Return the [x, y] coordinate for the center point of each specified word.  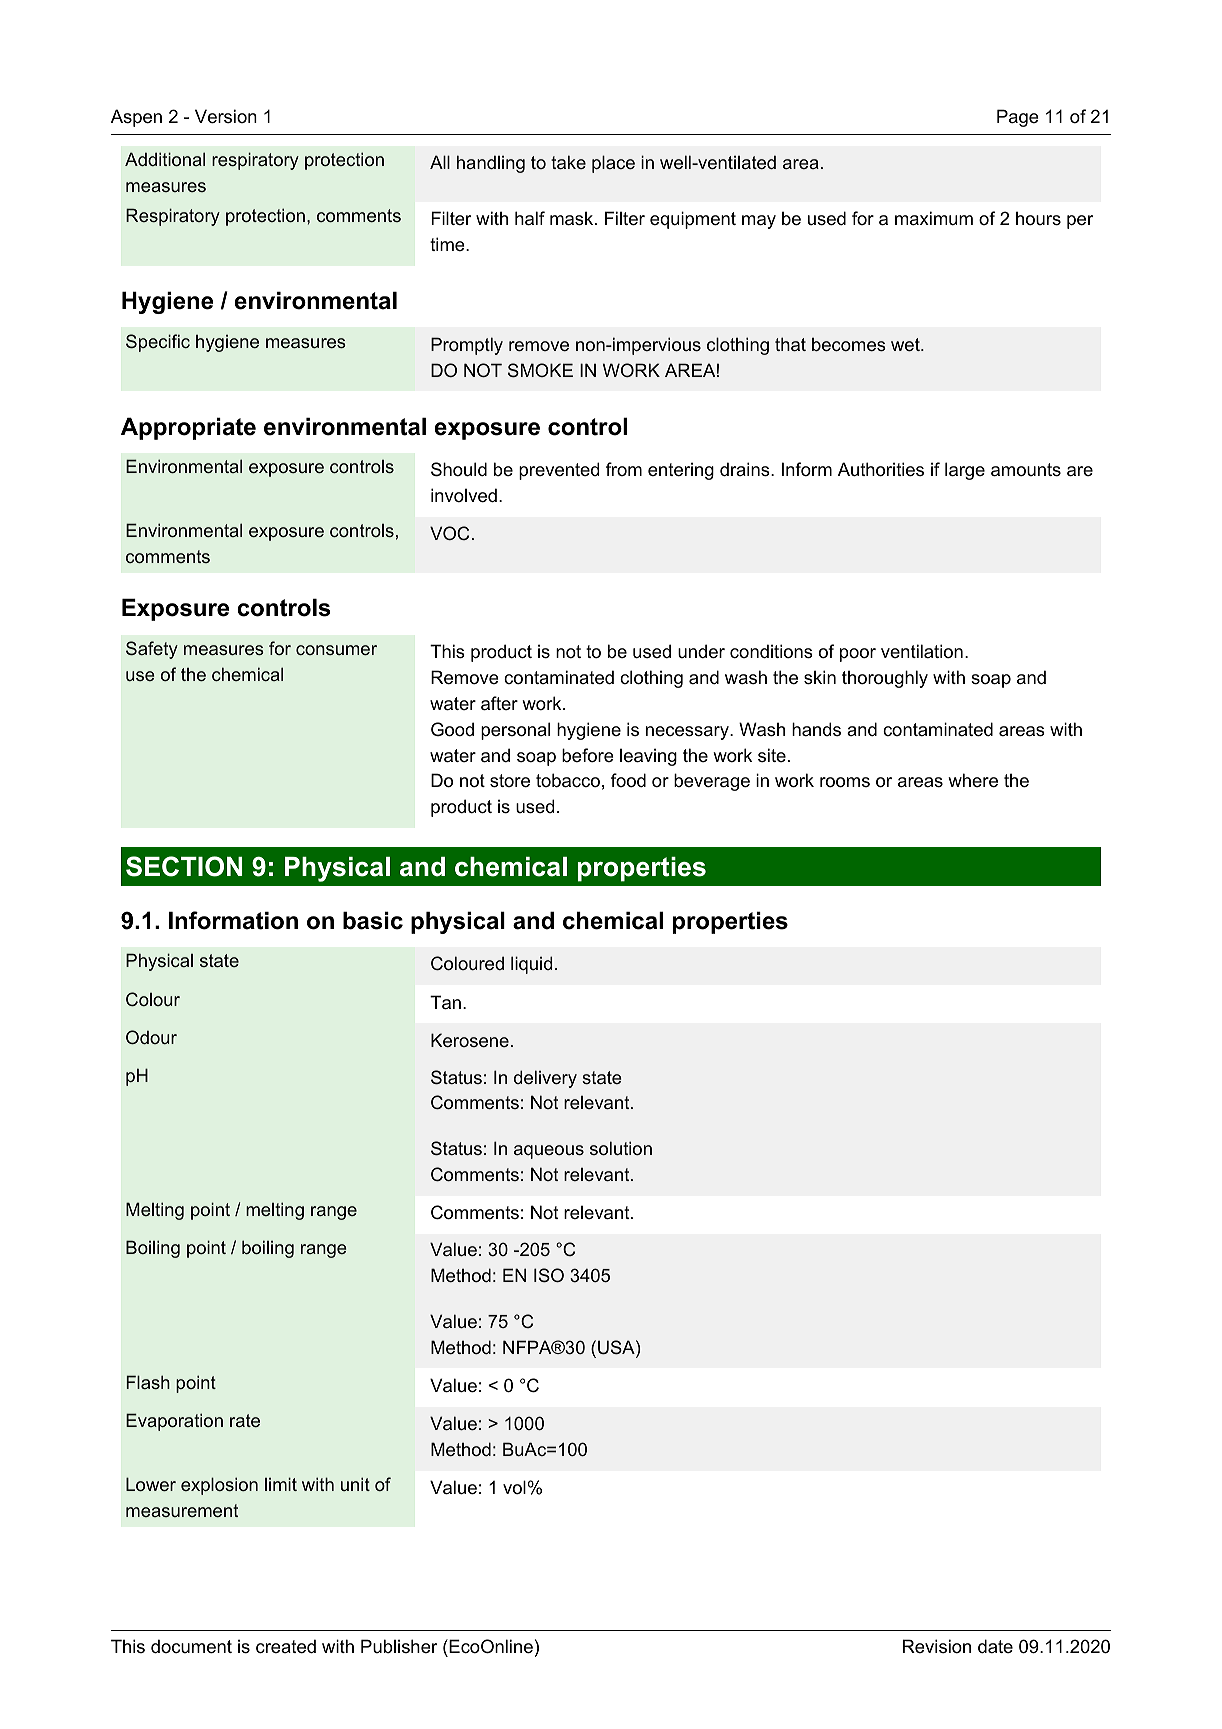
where [973, 780]
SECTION [184, 866]
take [568, 162]
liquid [531, 965]
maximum [934, 218]
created [286, 1646]
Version [226, 116]
